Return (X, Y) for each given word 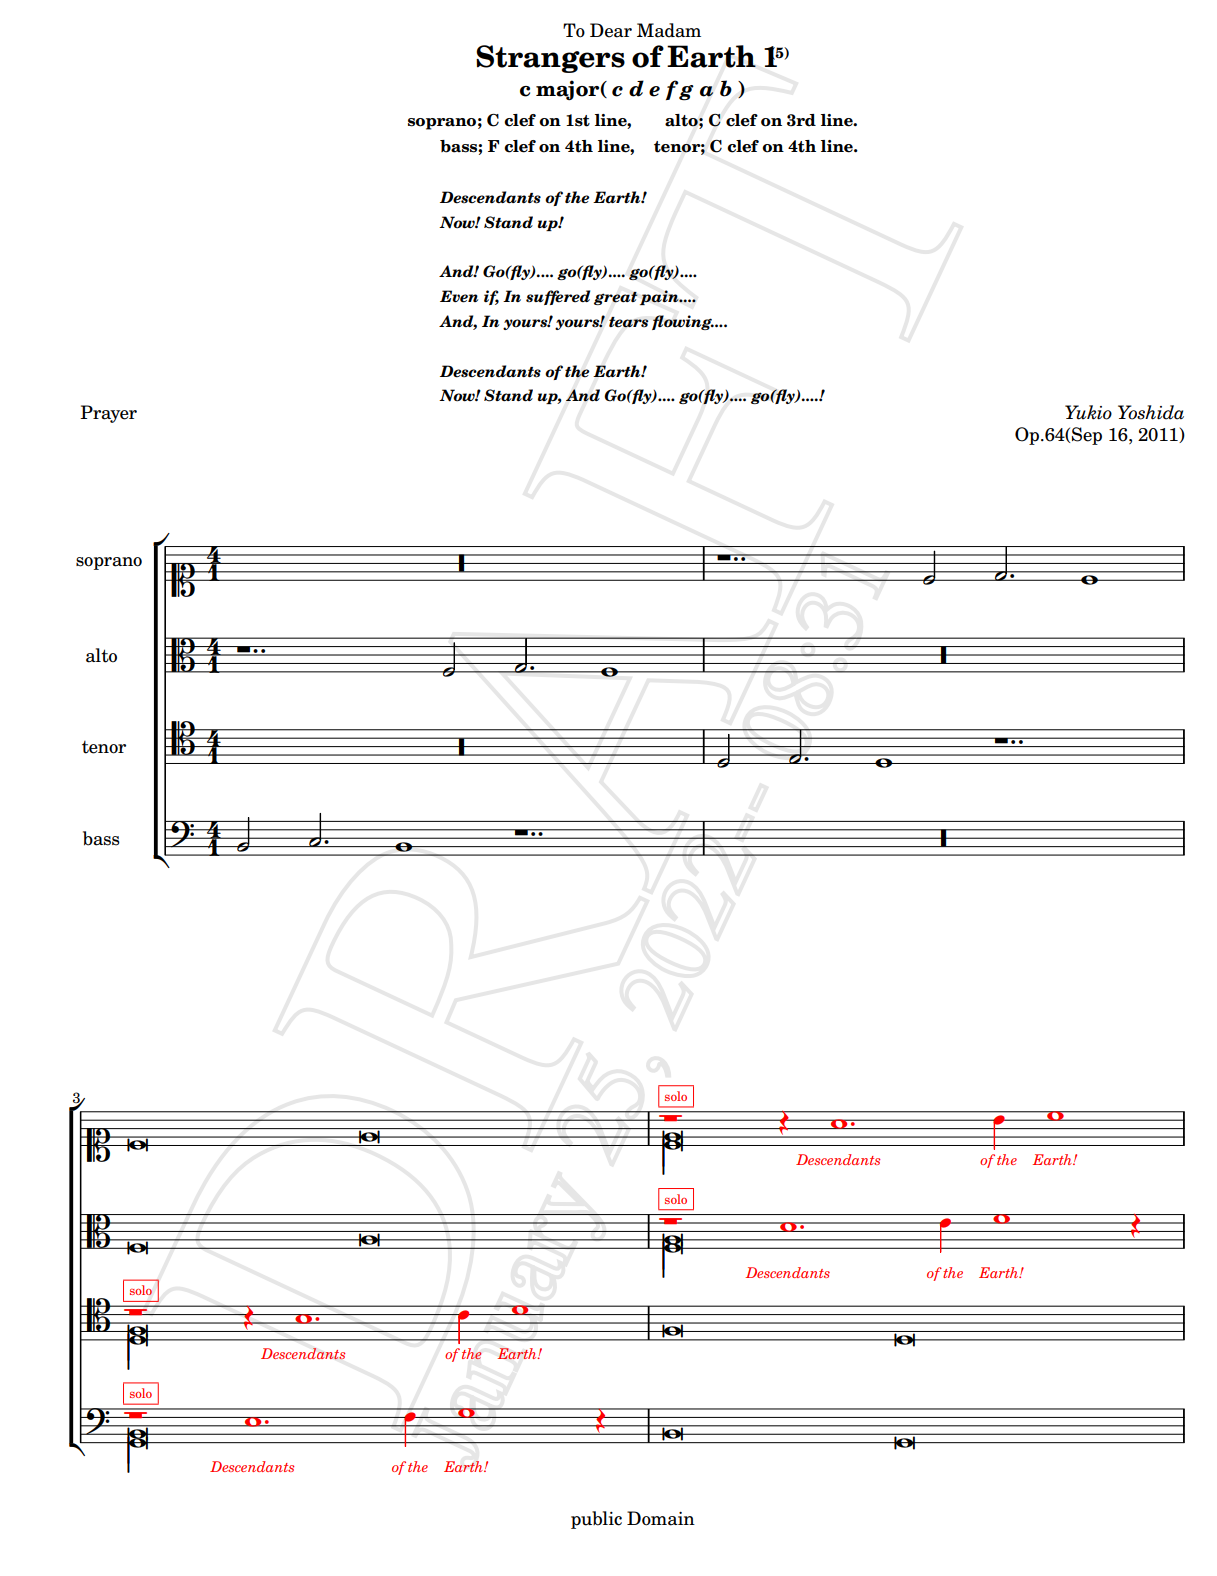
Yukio (1088, 412)
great (616, 298)
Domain (661, 1518)
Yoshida (1151, 412)
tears (629, 322)
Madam (669, 30)
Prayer (108, 414)
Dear (611, 30)
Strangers (550, 59)
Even (459, 296)
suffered (558, 297)
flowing (683, 322)
